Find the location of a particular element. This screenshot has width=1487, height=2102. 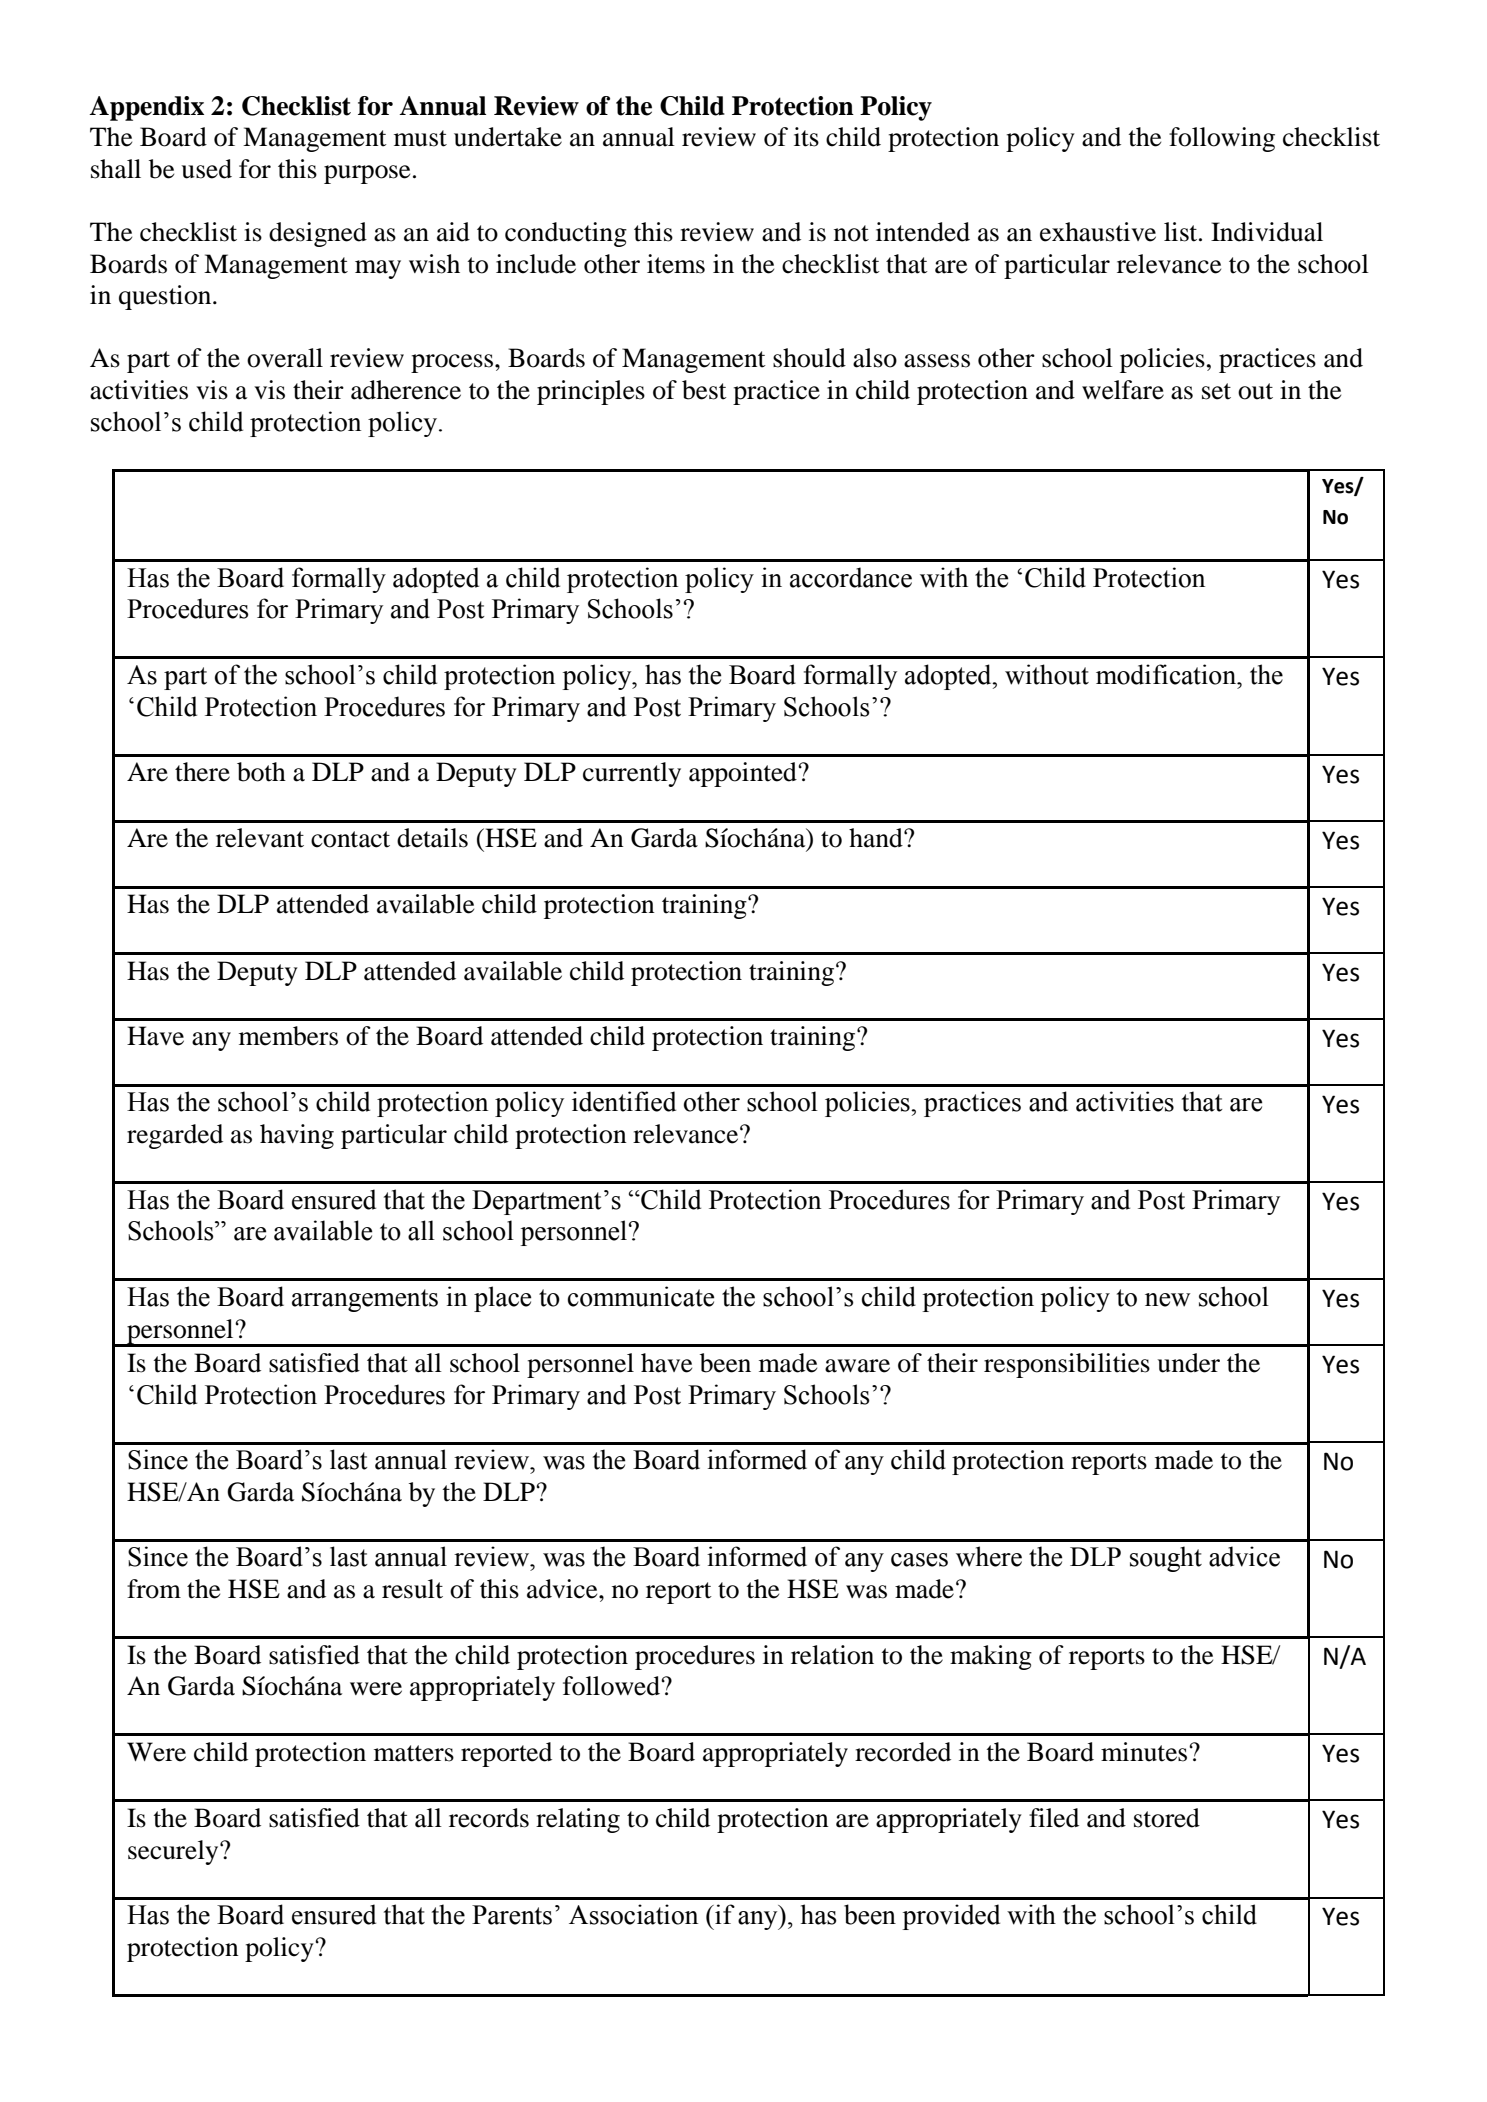

securely is located at coordinates (174, 1852).
